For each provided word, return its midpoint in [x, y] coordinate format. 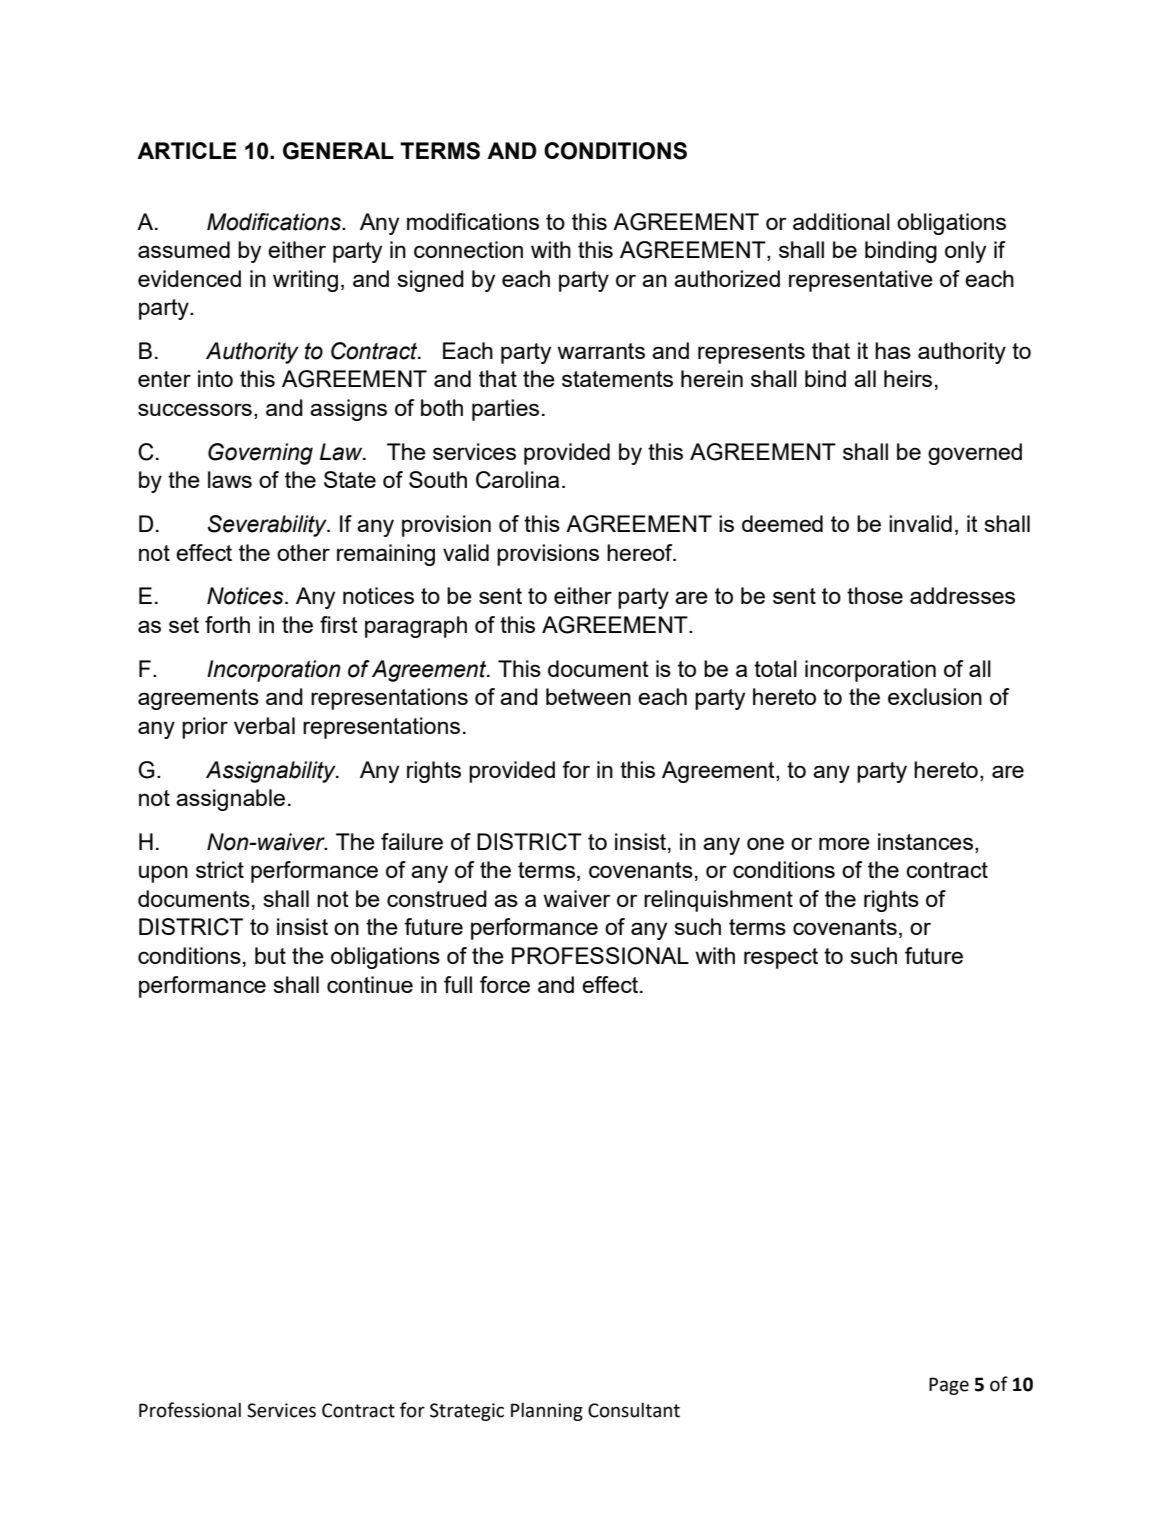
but [270, 955]
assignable [230, 800]
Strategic [467, 1412]
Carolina [517, 480]
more [844, 843]
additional [841, 221]
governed [975, 454]
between [588, 696]
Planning [547, 1412]
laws [230, 479]
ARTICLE [187, 150]
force [505, 984]
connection [468, 249]
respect [781, 958]
